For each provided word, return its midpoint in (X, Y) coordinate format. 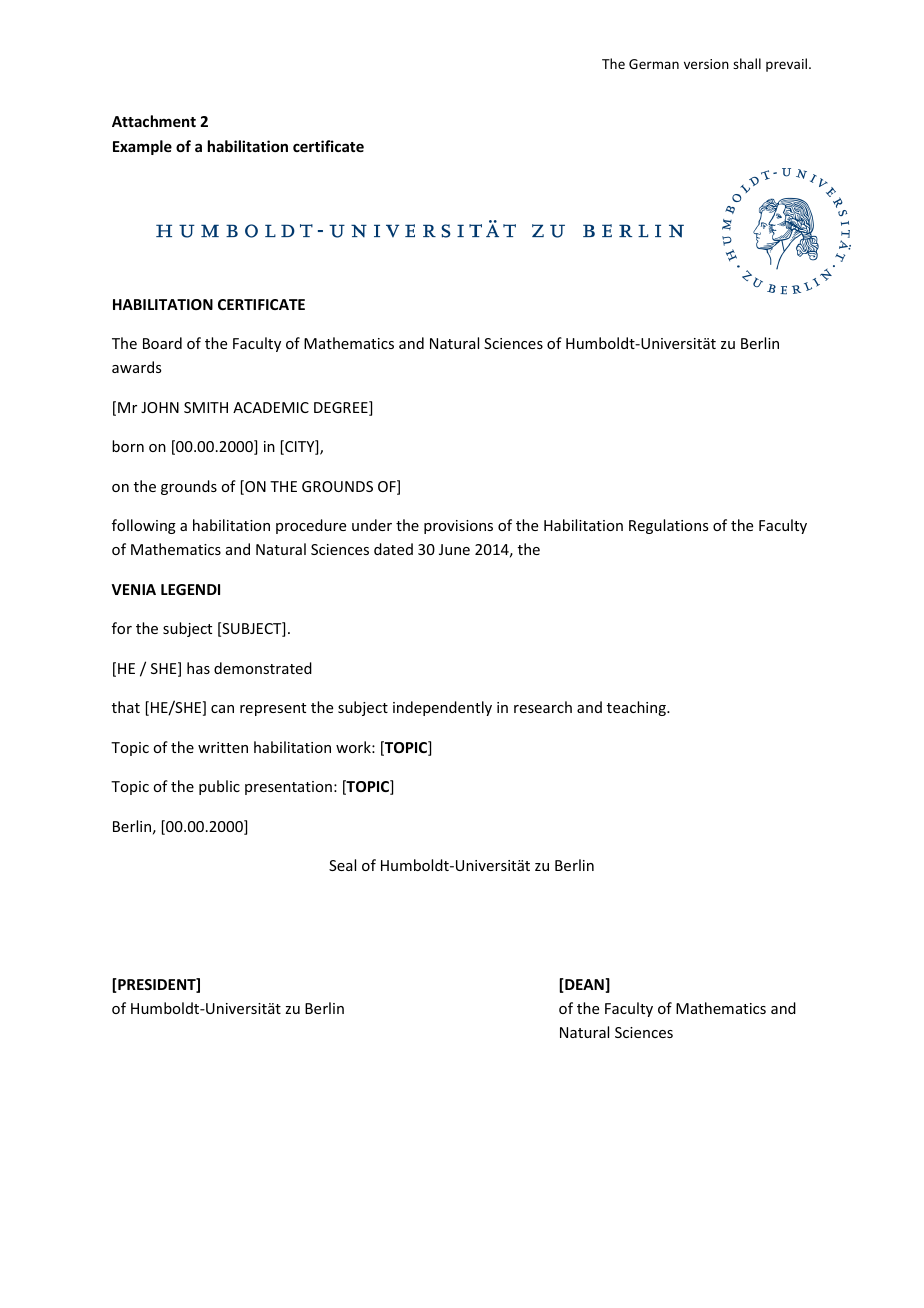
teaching (637, 708)
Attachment (154, 121)
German (654, 64)
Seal (342, 865)
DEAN (584, 985)
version (706, 64)
